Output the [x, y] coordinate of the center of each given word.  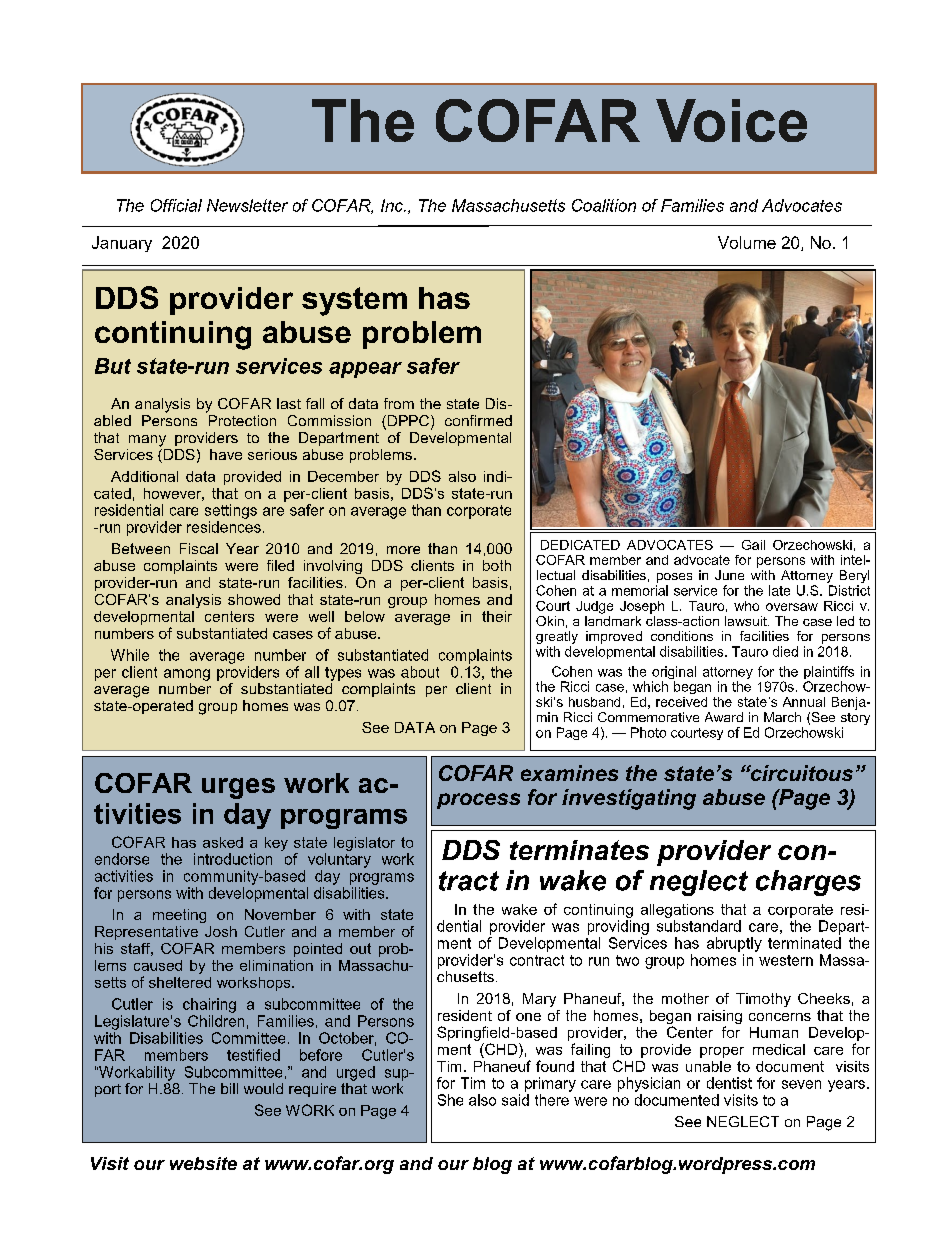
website [203, 1163]
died [785, 651]
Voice [731, 120]
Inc [393, 205]
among [187, 675]
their [497, 616]
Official [176, 205]
